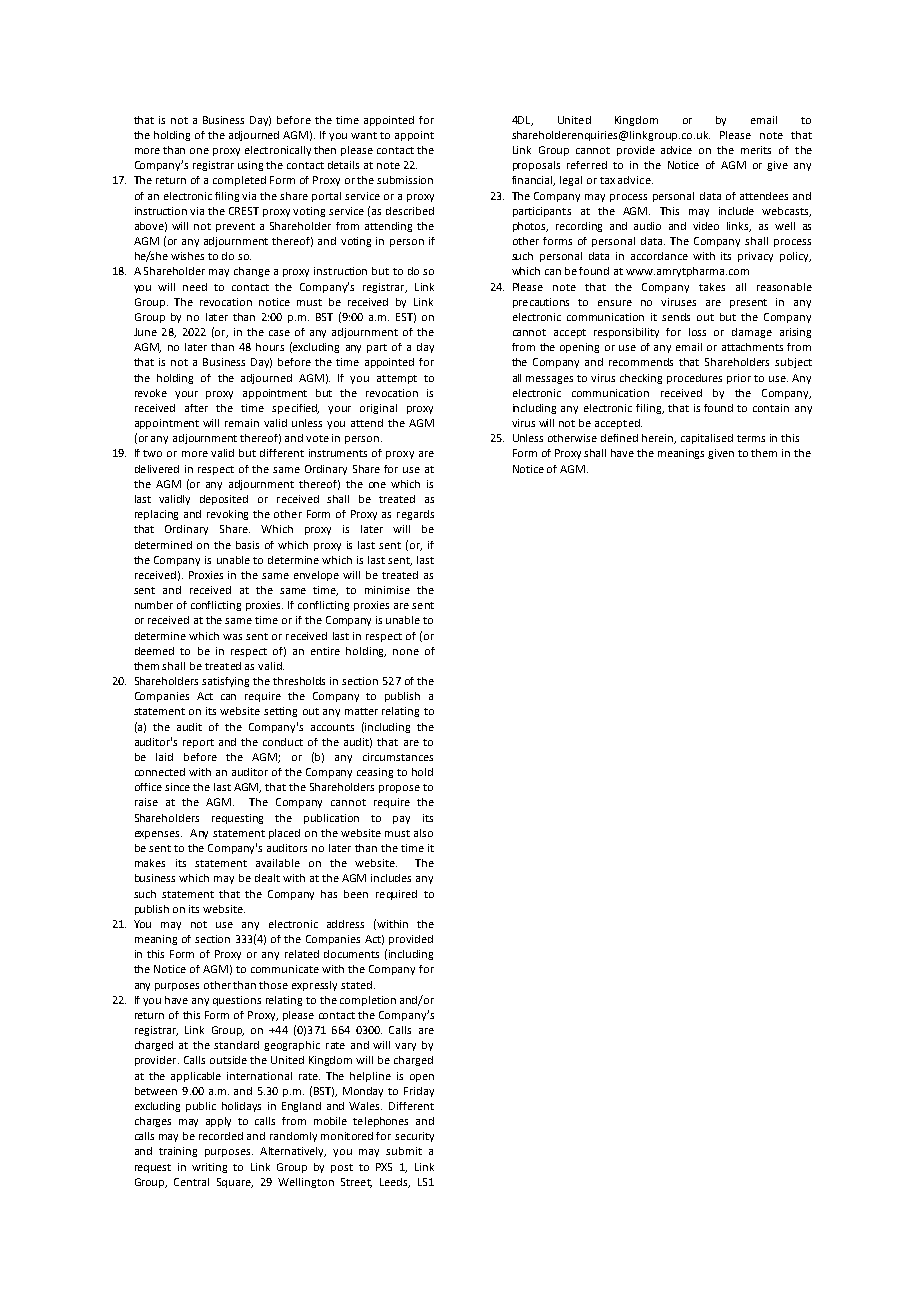  What do you see at coordinates (221, 1136) in the image?
I see `recorded` at bounding box center [221, 1136].
